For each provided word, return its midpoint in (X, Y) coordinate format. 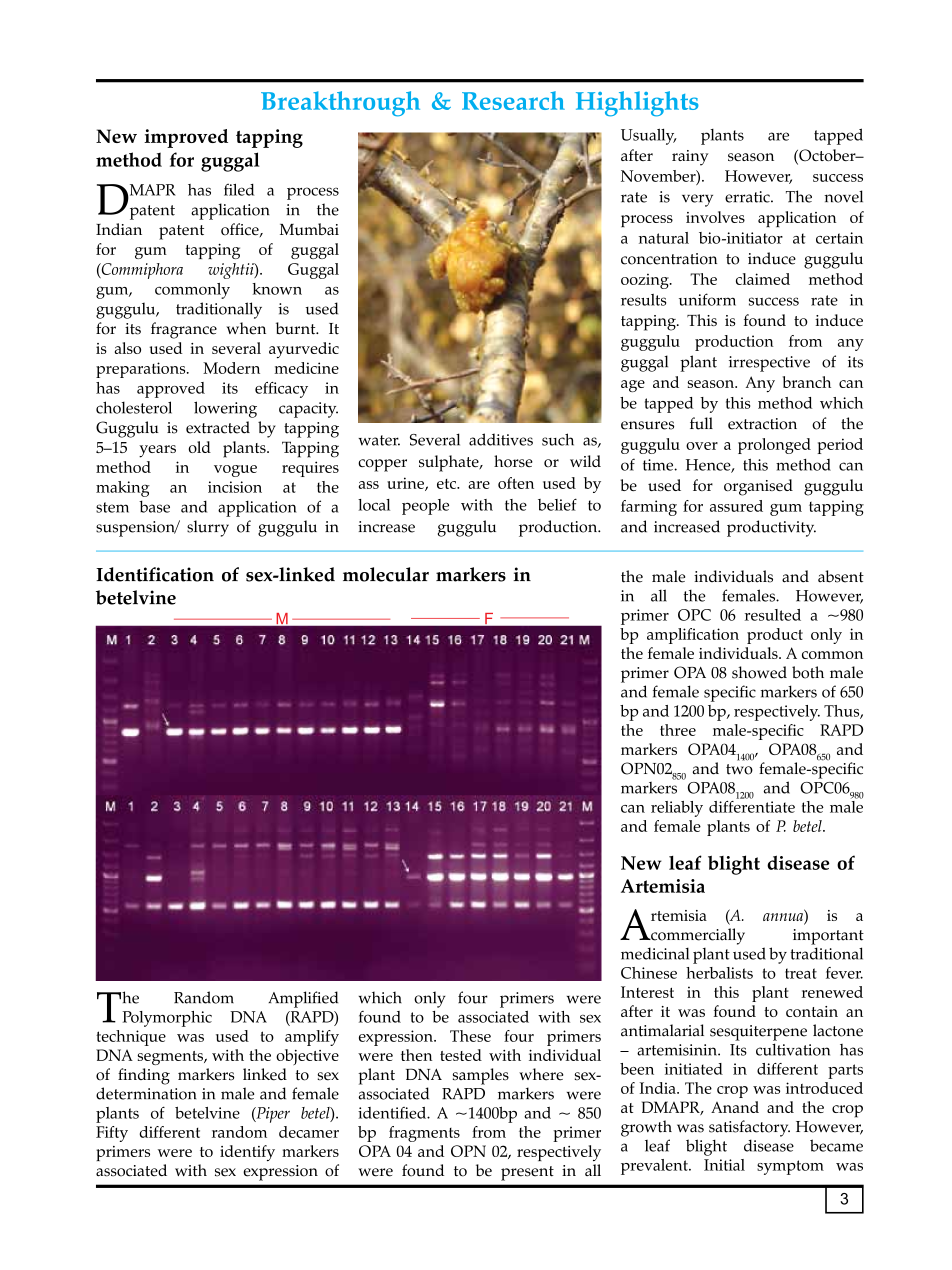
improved (186, 138)
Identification (155, 574)
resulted (773, 615)
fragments (424, 1134)
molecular (386, 574)
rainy (690, 158)
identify (247, 1153)
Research (513, 100)
